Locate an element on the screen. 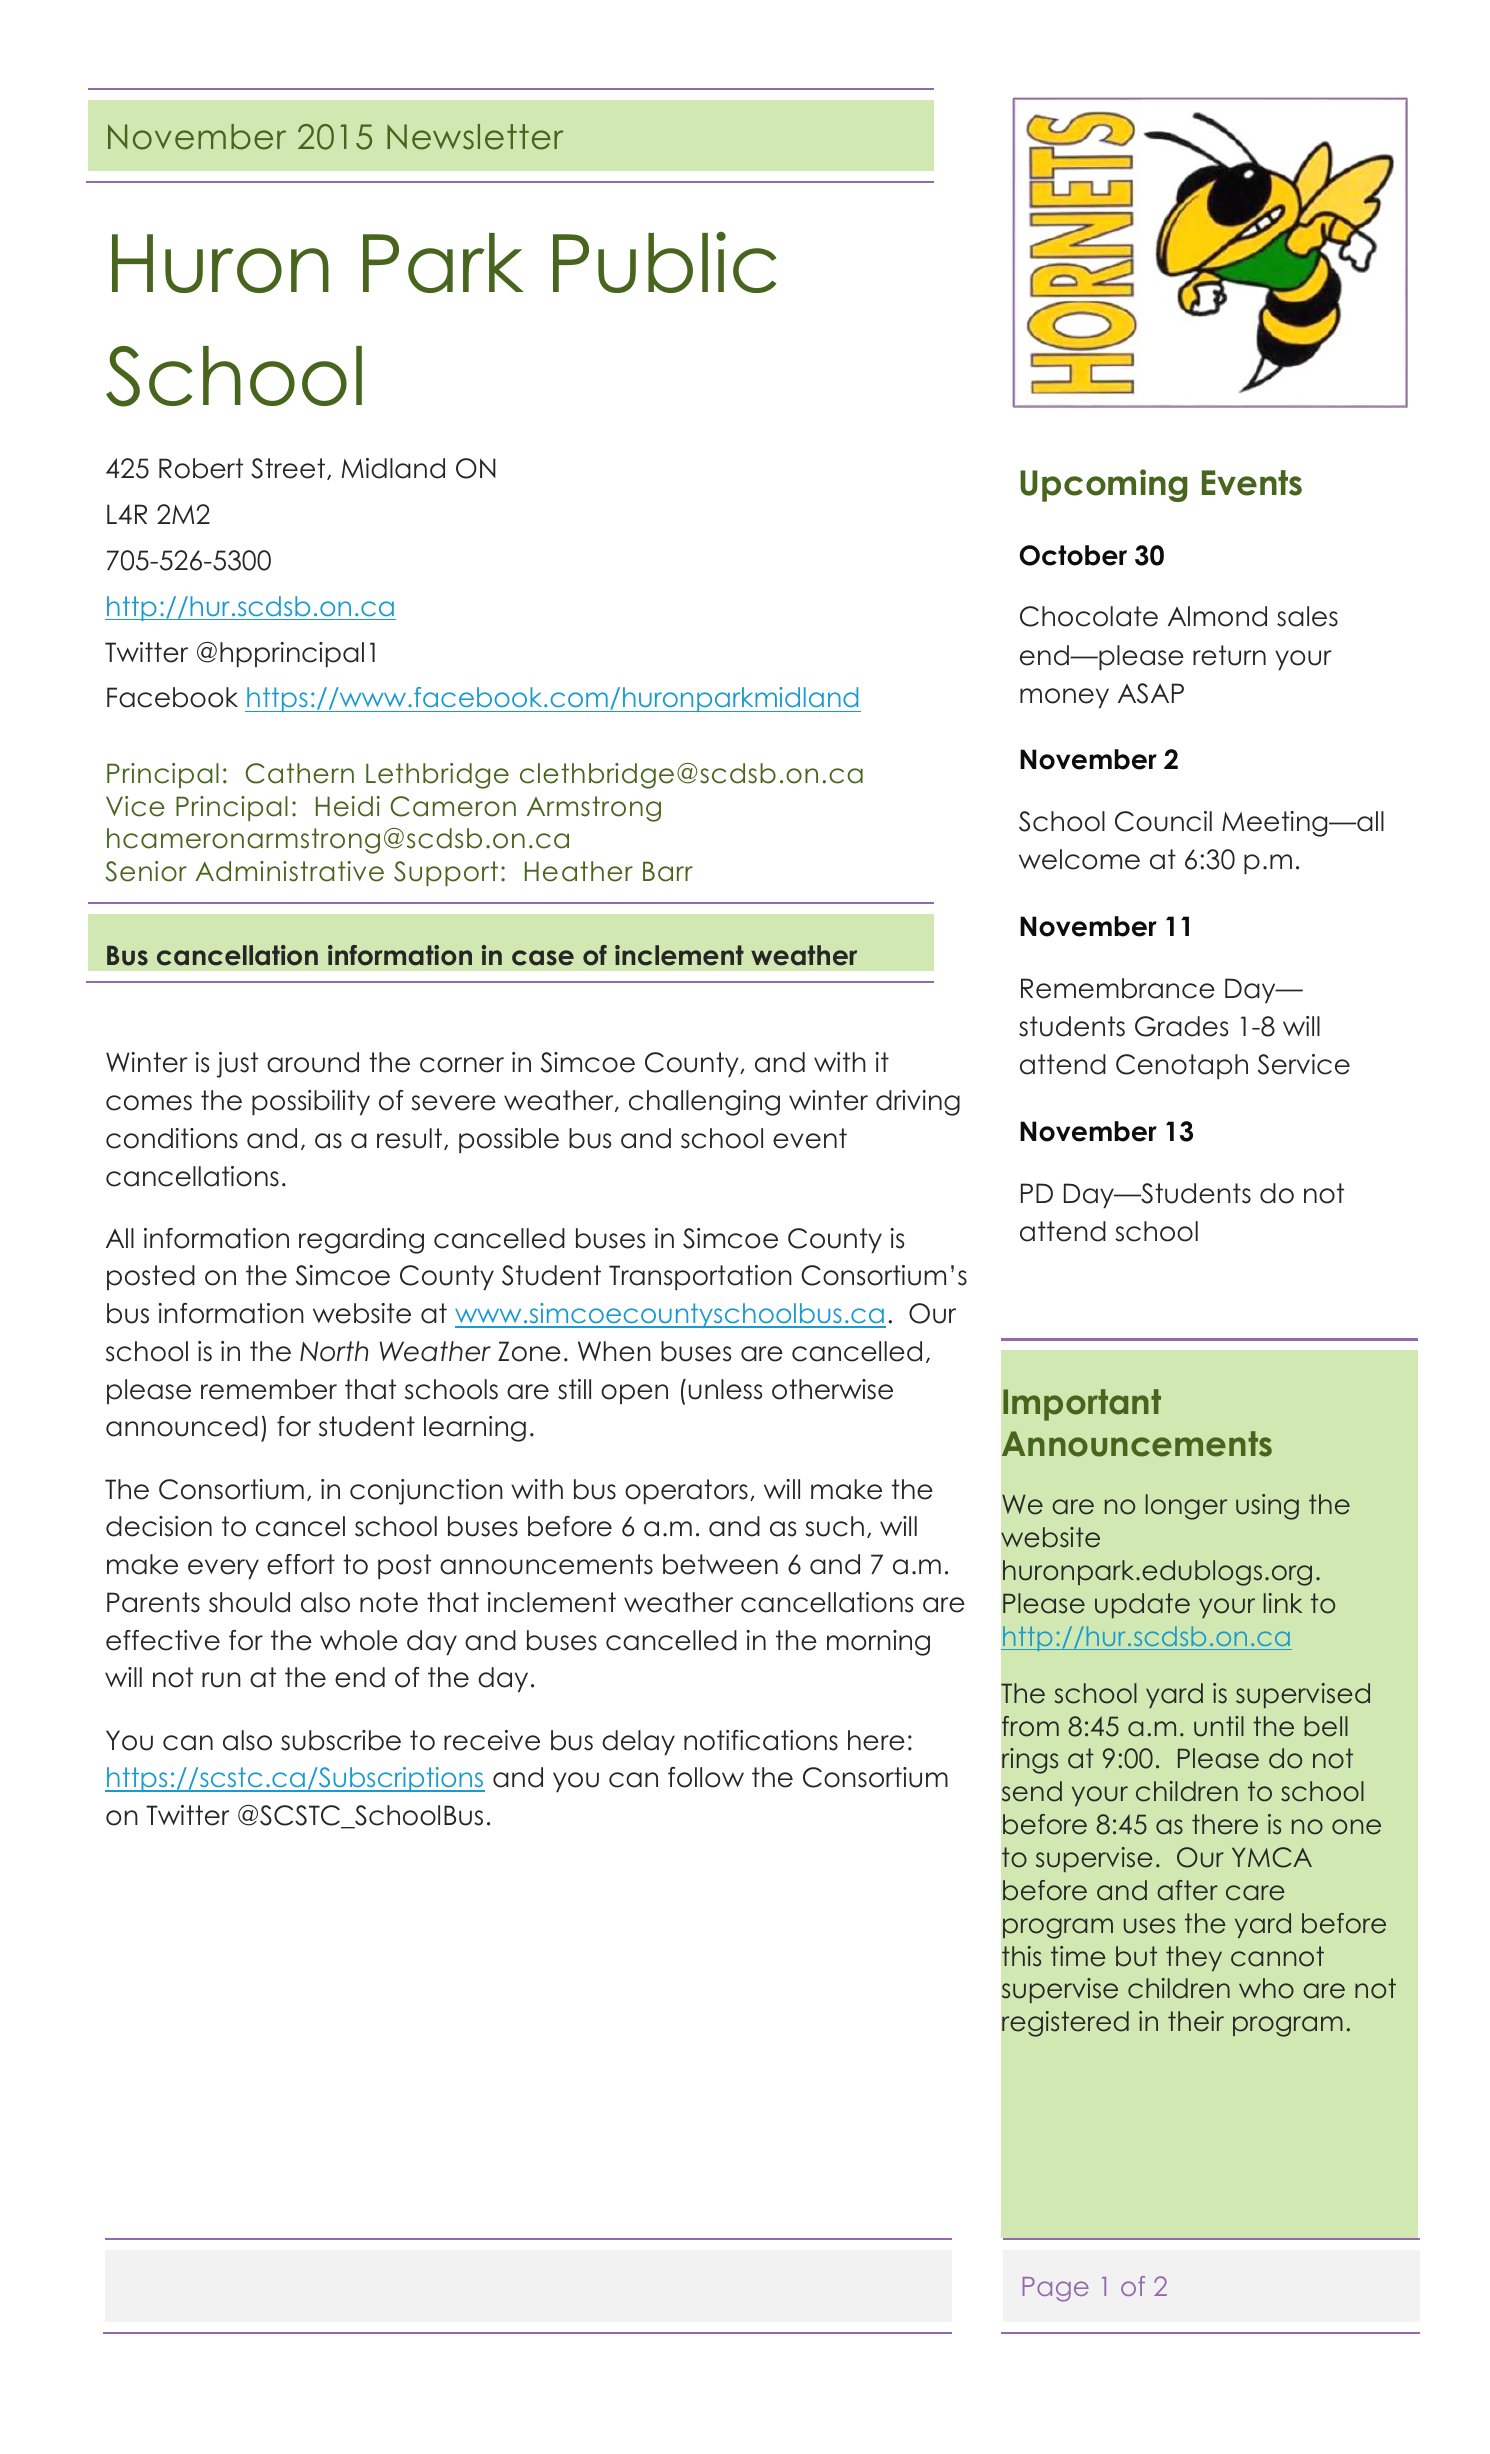 The width and height of the screenshot is (1490, 2454). notifications is located at coordinates (761, 1740).
